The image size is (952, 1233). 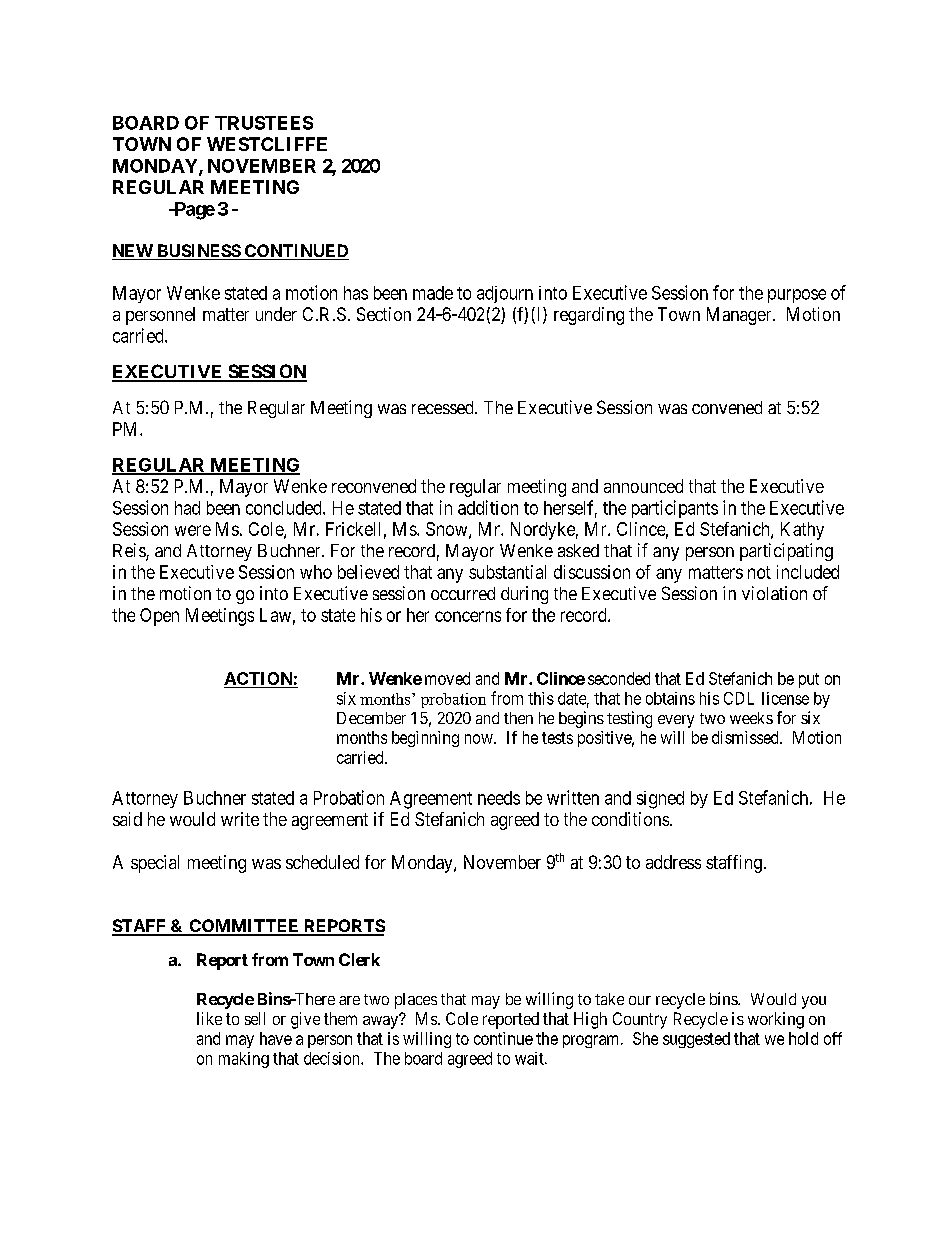 I want to click on write, so click(x=240, y=819).
